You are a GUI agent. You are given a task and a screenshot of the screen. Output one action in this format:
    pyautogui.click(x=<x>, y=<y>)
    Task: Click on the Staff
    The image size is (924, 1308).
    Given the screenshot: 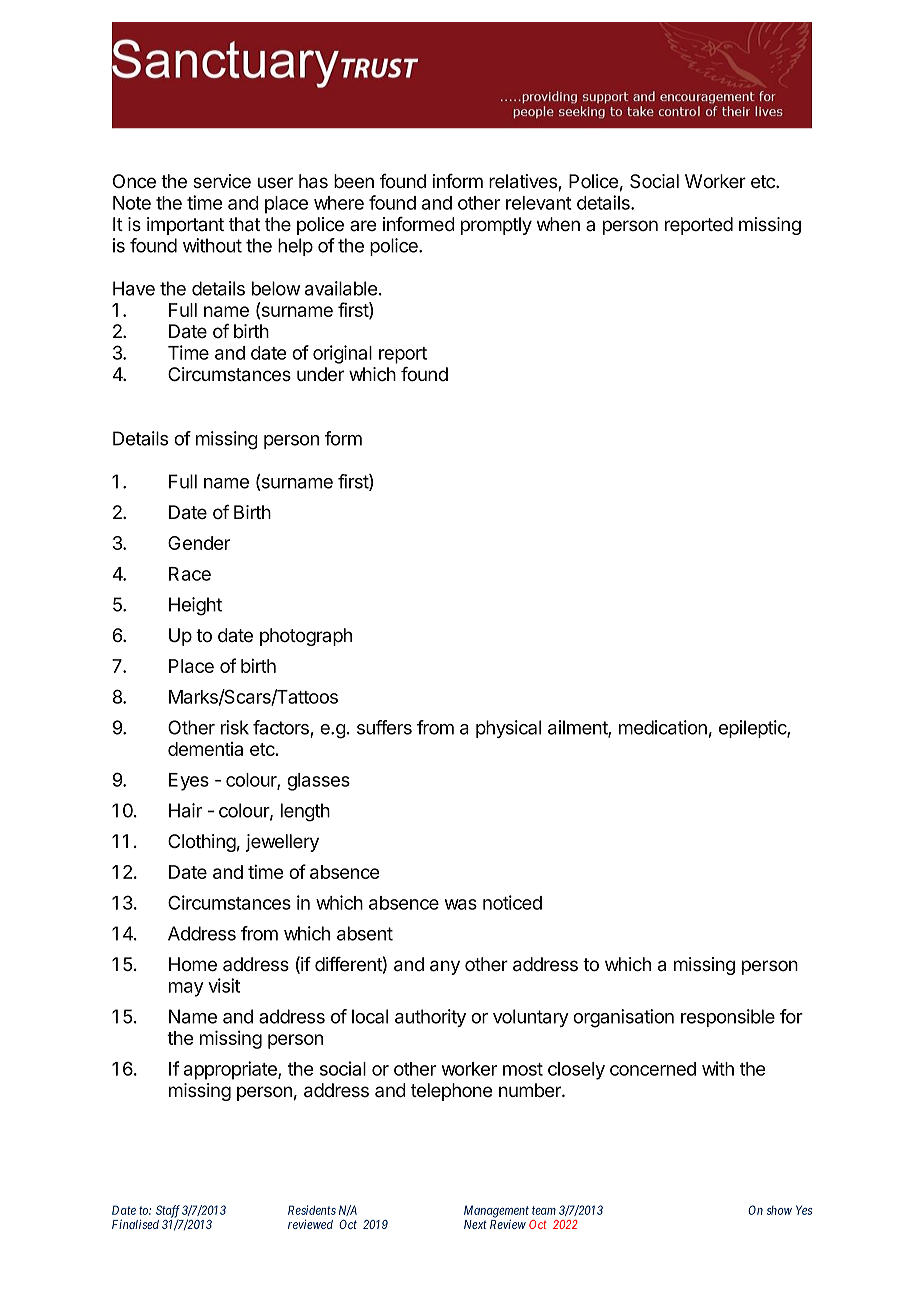 What is the action you would take?
    pyautogui.click(x=168, y=1212)
